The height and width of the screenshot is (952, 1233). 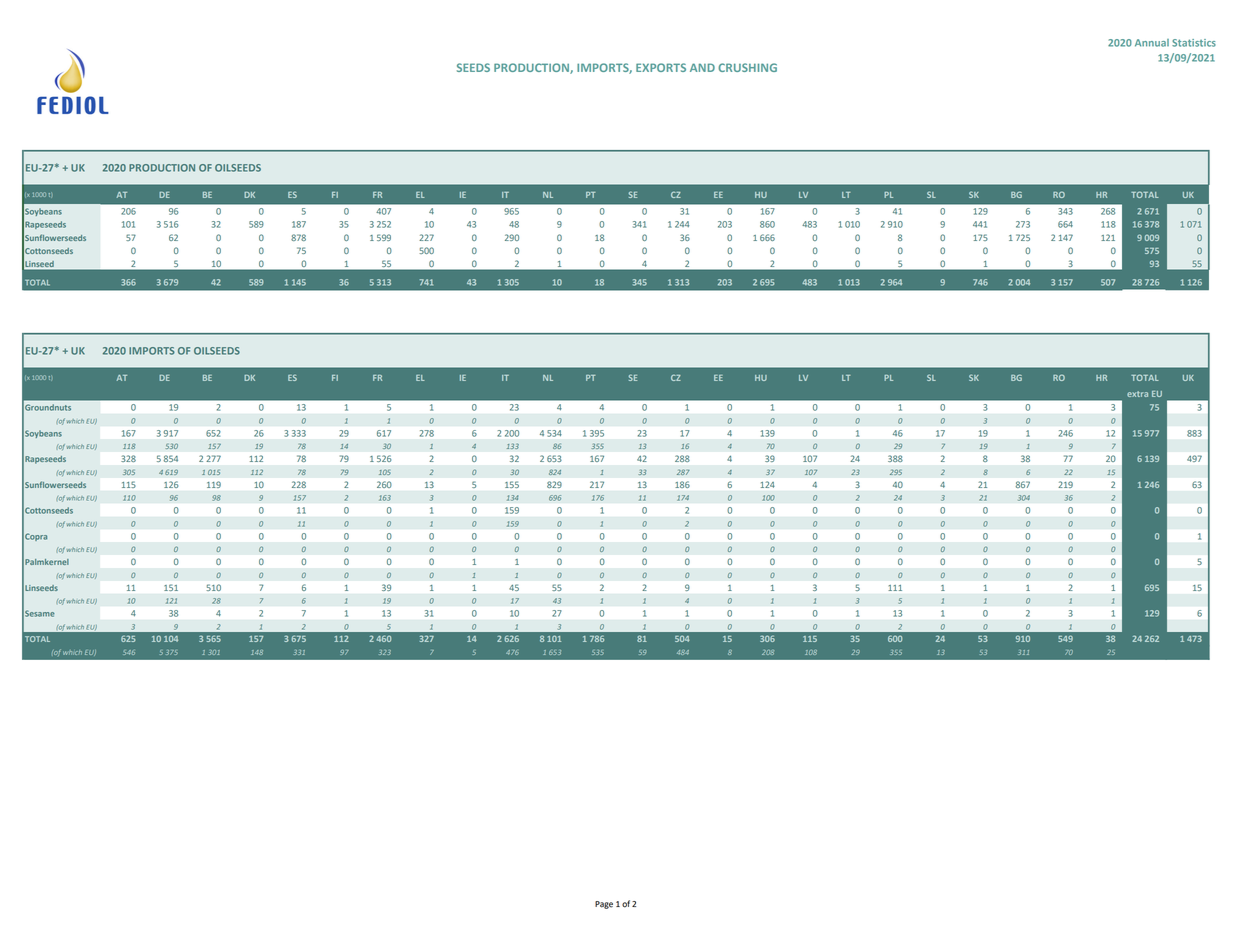 I want to click on Page, so click(x=604, y=905).
